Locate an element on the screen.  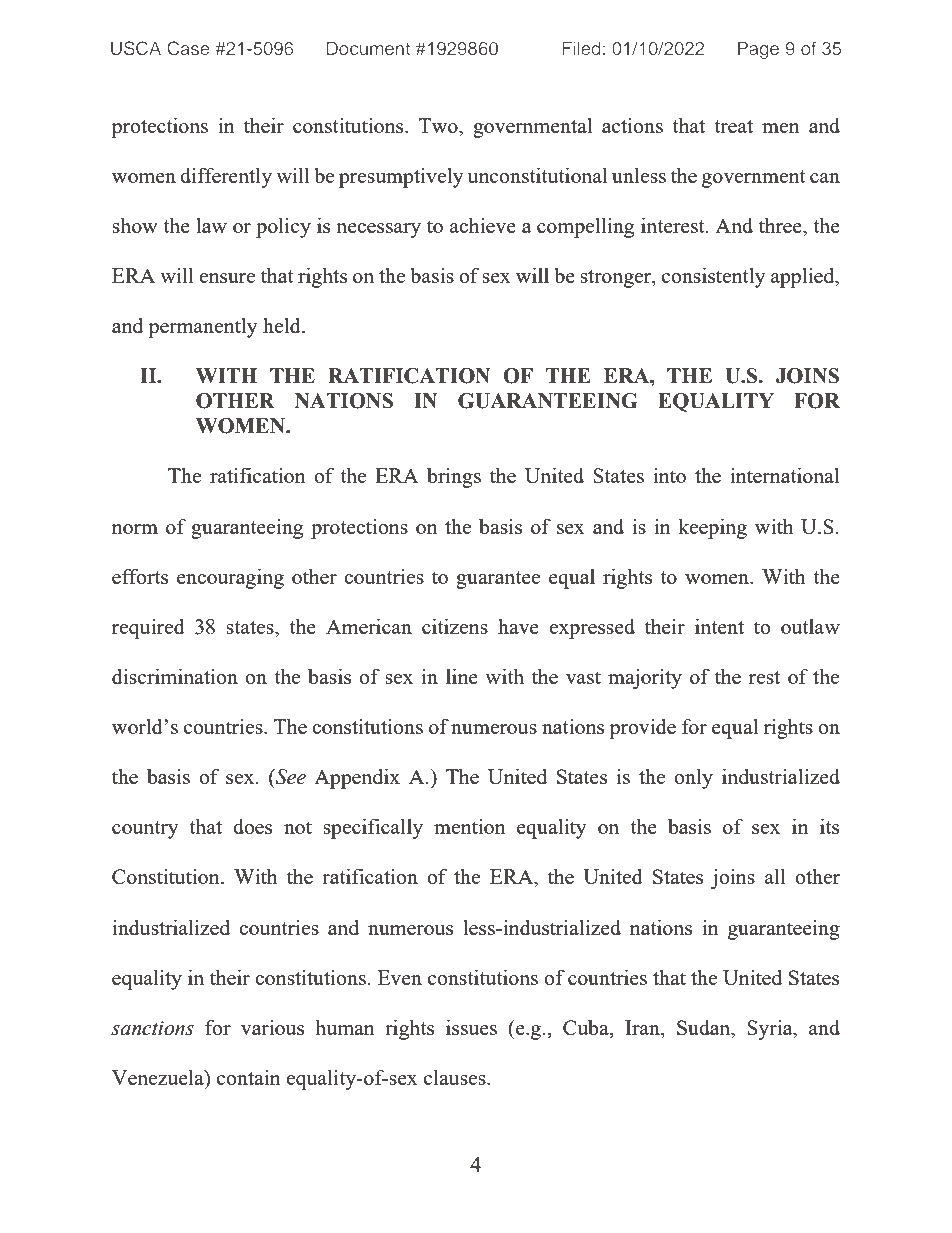
achieve is located at coordinates (483, 225).
